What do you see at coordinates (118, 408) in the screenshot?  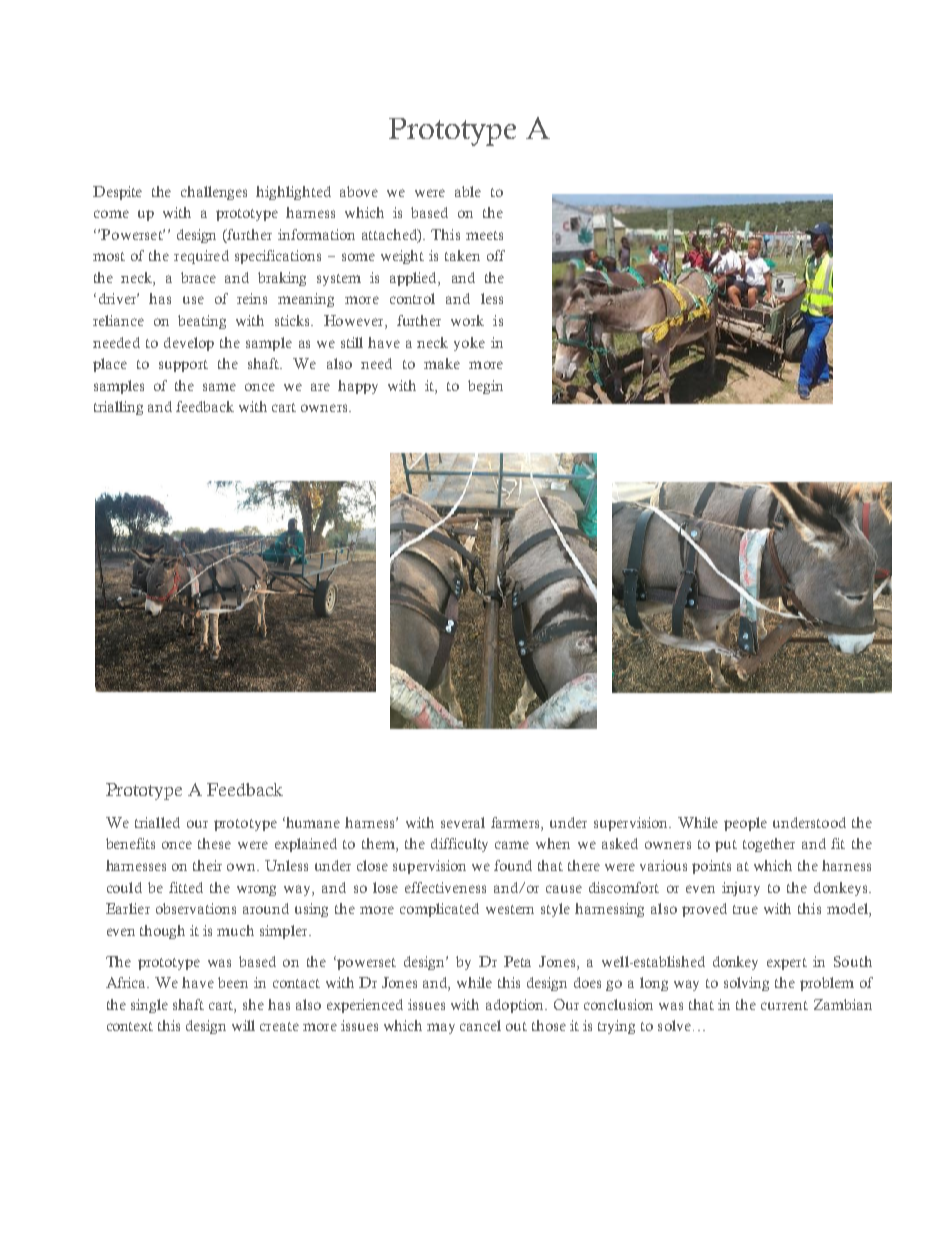 I see `trialling` at bounding box center [118, 408].
